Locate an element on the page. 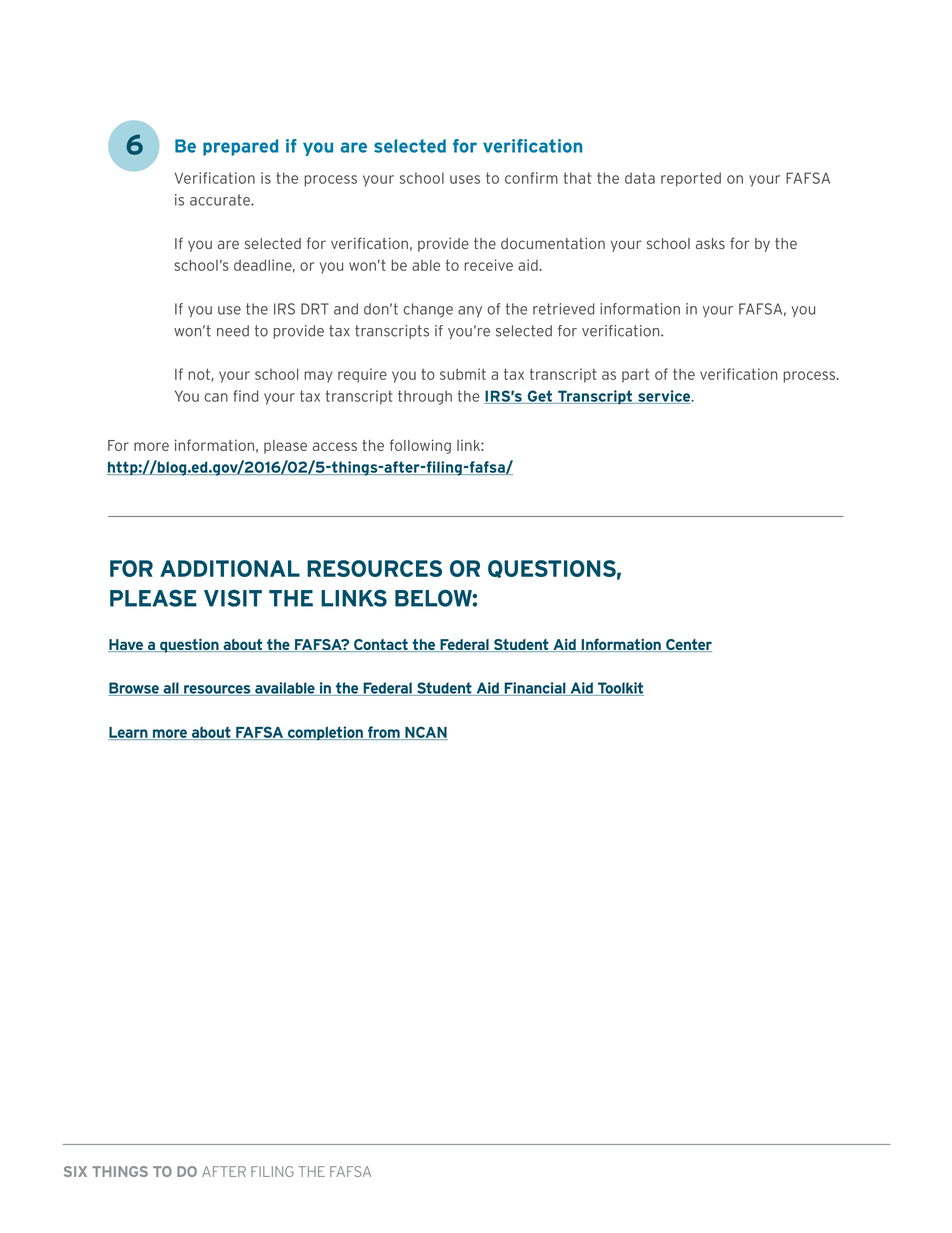 The image size is (952, 1233). Financial is located at coordinates (535, 689).
